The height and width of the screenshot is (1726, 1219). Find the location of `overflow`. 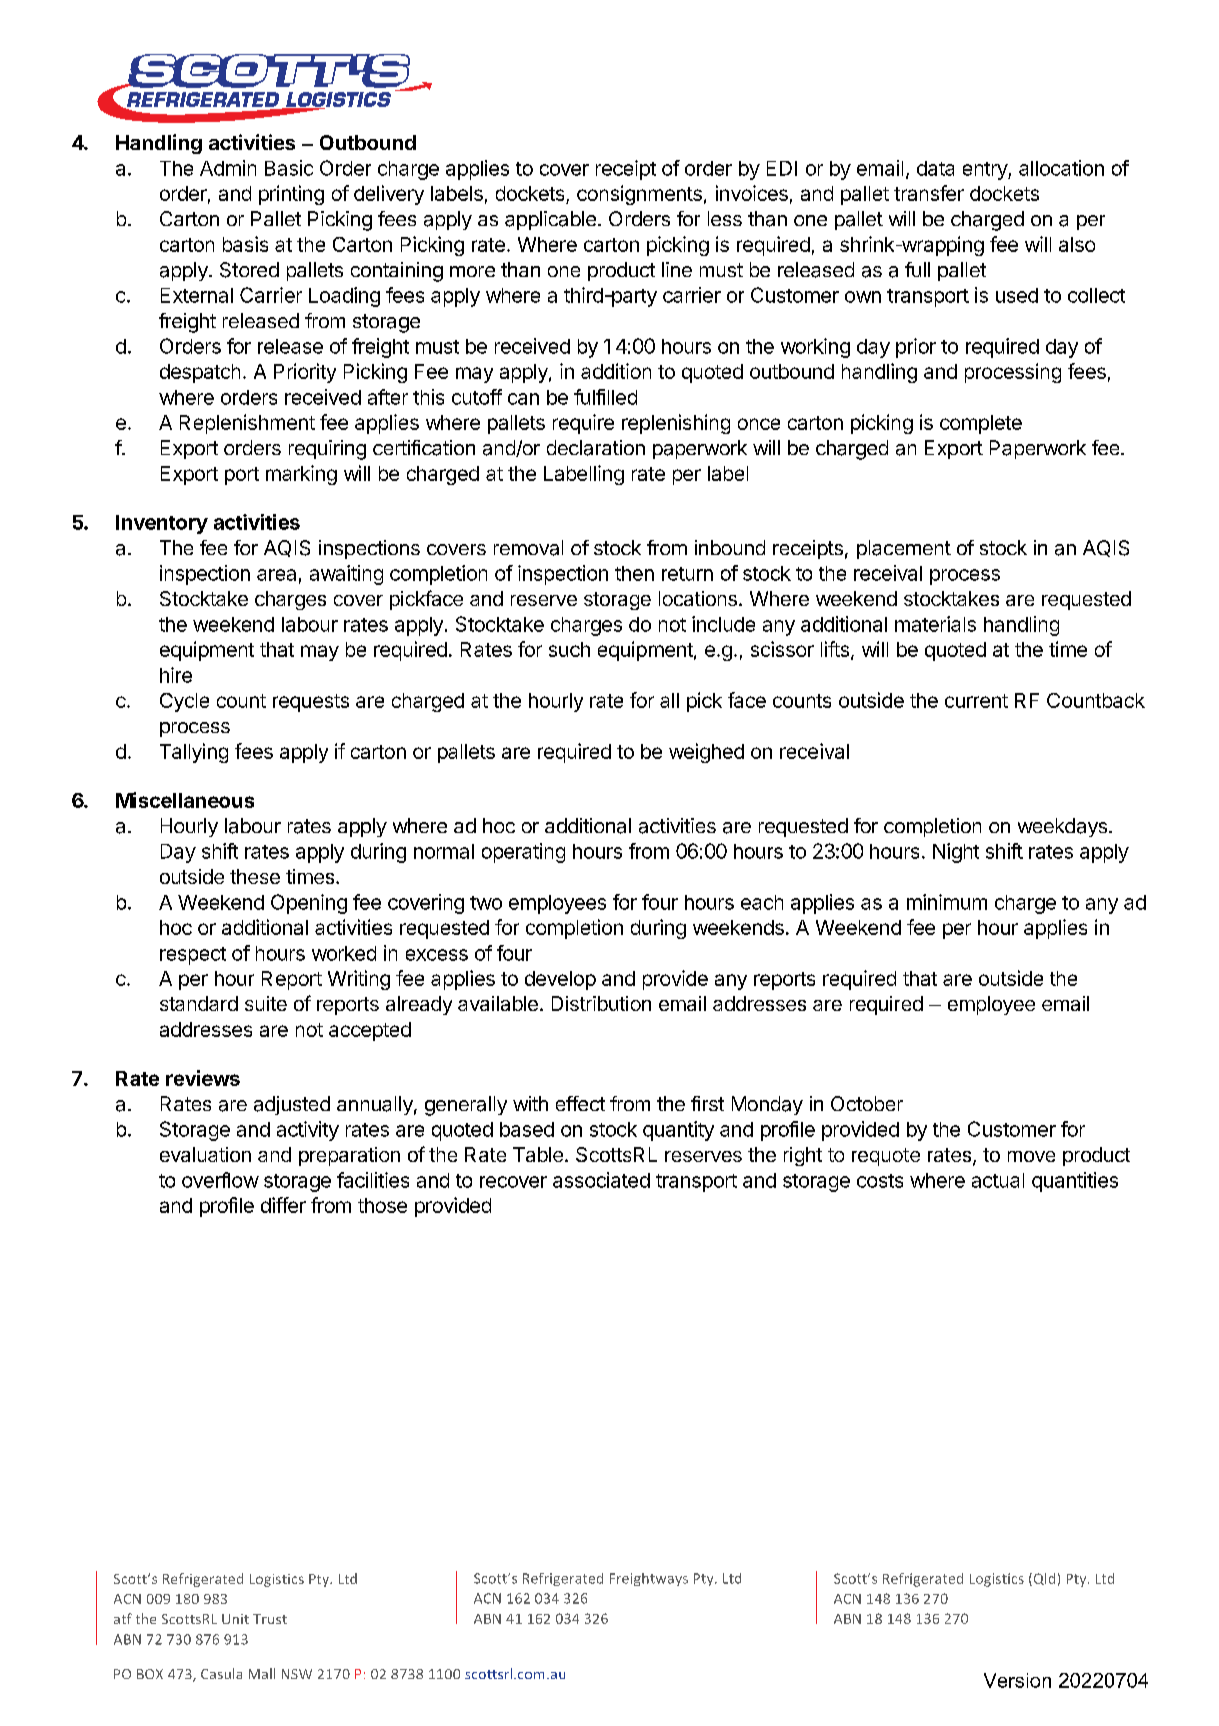

overflow is located at coordinates (220, 1180).
